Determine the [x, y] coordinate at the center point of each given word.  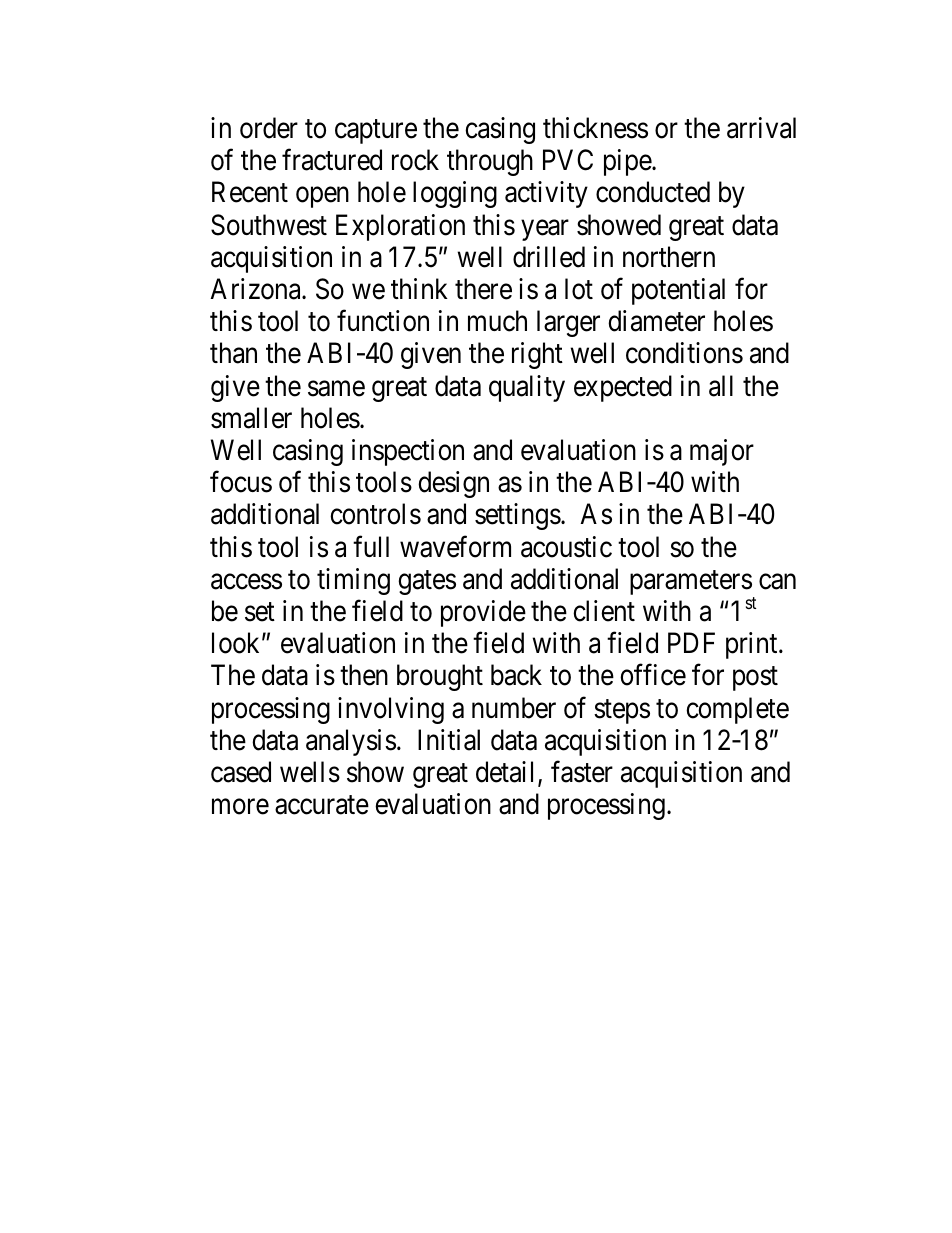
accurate [322, 805]
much [497, 321]
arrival [761, 128]
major [722, 452]
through [490, 162]
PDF [691, 643]
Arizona [256, 289]
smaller [251, 418]
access [246, 582]
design [453, 484]
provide [483, 613]
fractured [332, 160]
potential [678, 291]
